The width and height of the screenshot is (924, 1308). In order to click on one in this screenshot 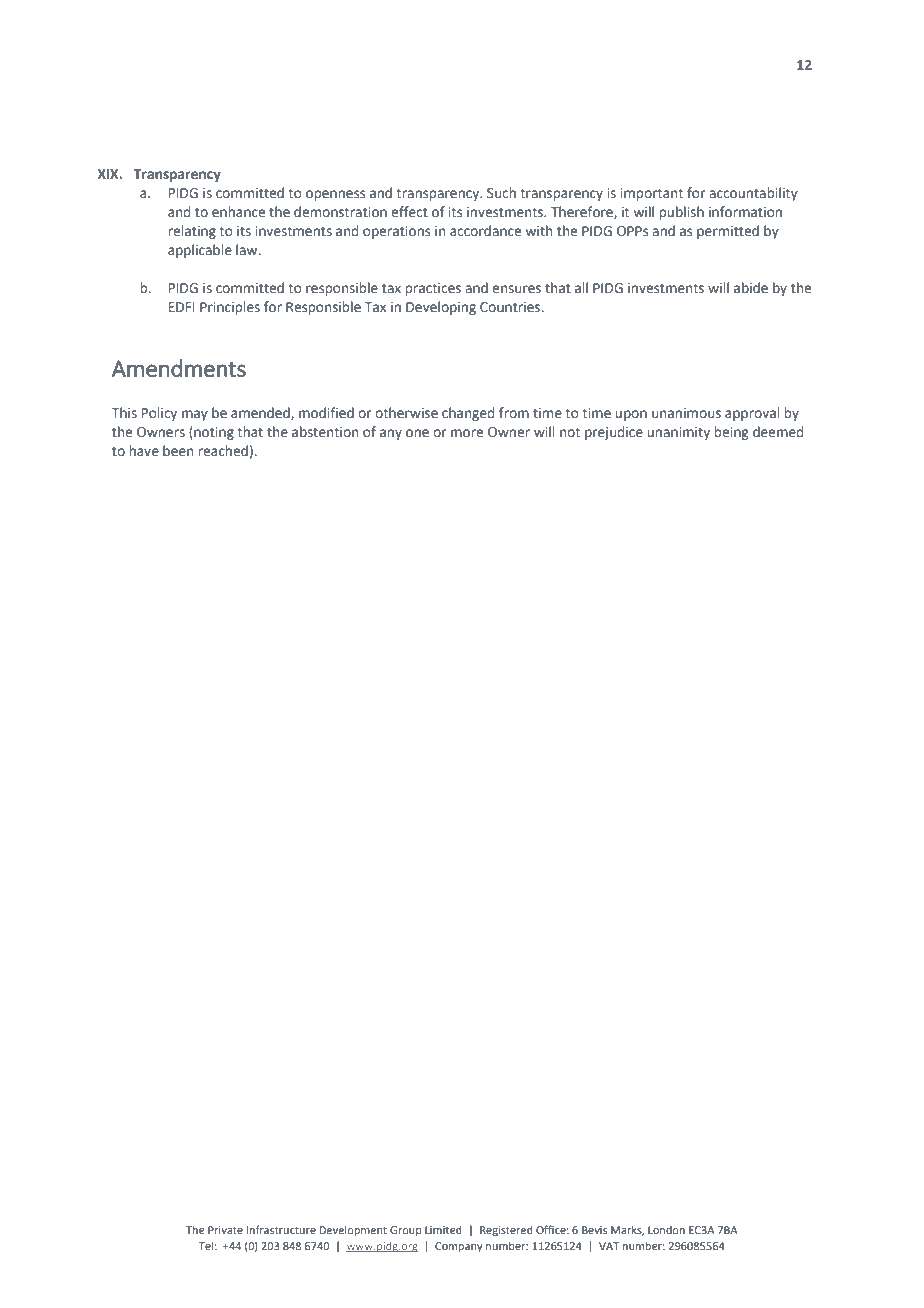, I will do `click(417, 433)`.
